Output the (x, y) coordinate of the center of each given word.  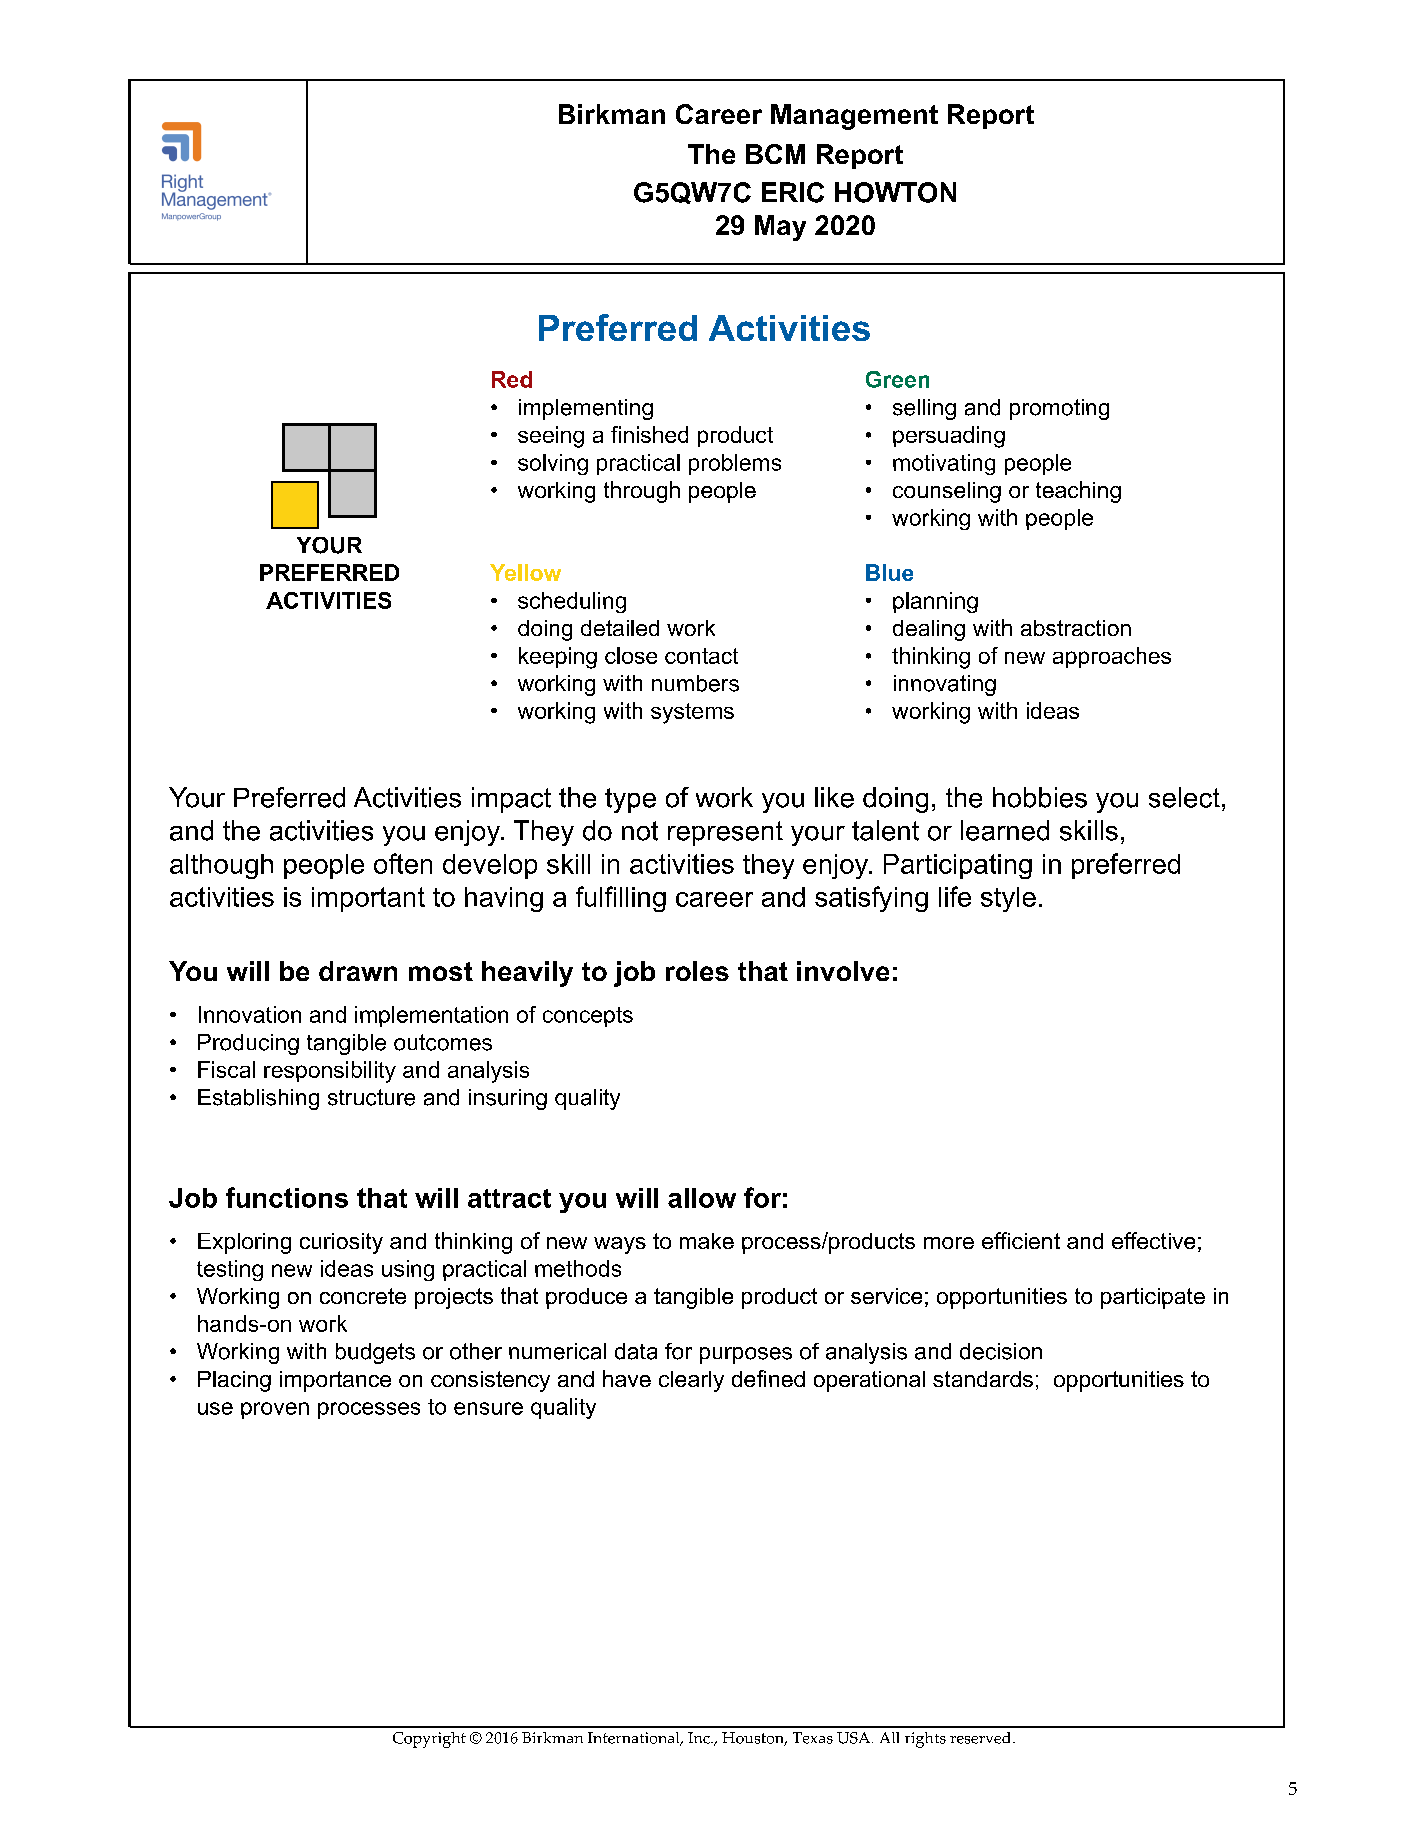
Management (854, 117)
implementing (586, 409)
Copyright (429, 1740)
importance (335, 1381)
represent (725, 833)
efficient (1021, 1240)
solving (553, 464)
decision (1001, 1351)
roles (697, 971)
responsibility (330, 1072)
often (403, 863)
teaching (1078, 492)
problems (735, 464)
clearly (691, 1381)
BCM (775, 154)
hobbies (1040, 797)
